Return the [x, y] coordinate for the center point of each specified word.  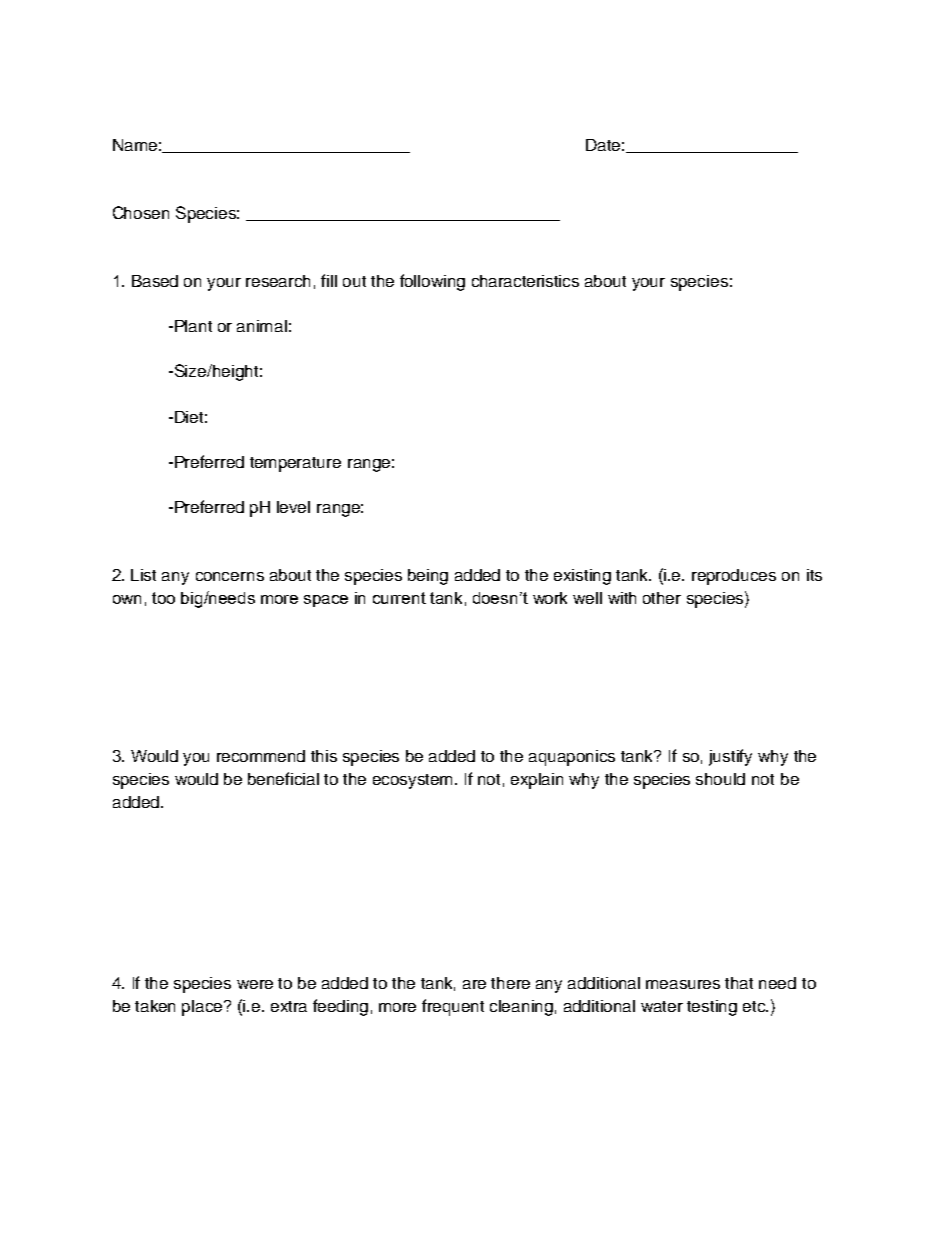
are [474, 984]
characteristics [525, 281]
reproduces [734, 577]
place [203, 1008]
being [428, 577]
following [432, 282]
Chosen [141, 212]
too [163, 598]
